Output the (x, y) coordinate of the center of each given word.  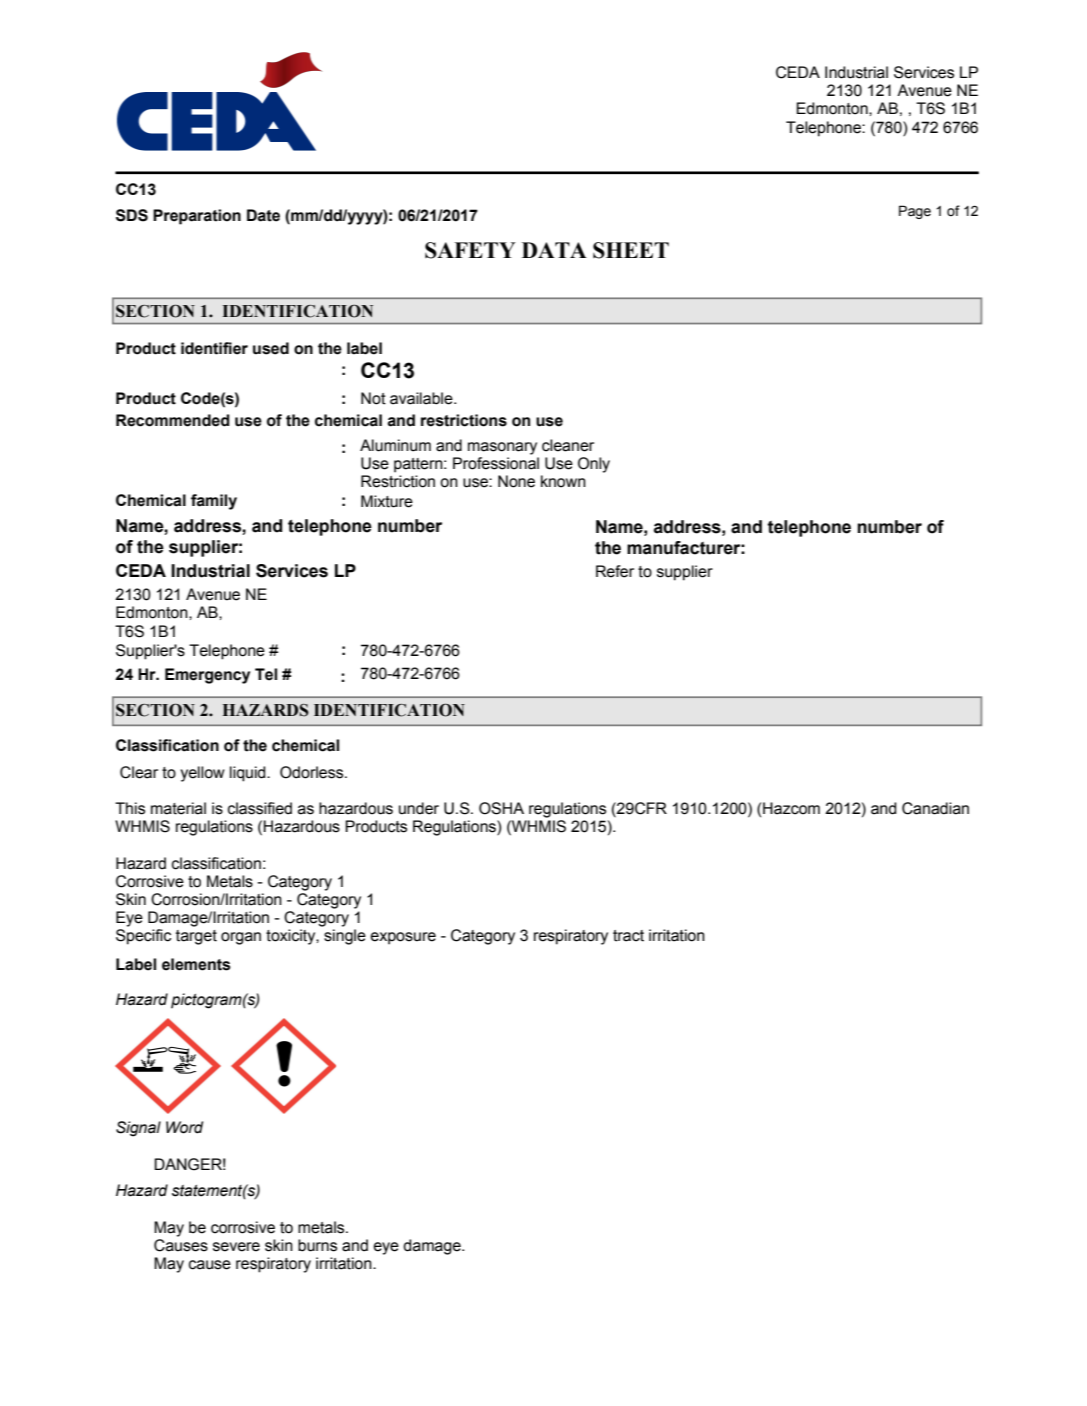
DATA (554, 250)
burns (317, 1245)
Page (915, 212)
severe (236, 1247)
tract (628, 936)
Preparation (197, 217)
